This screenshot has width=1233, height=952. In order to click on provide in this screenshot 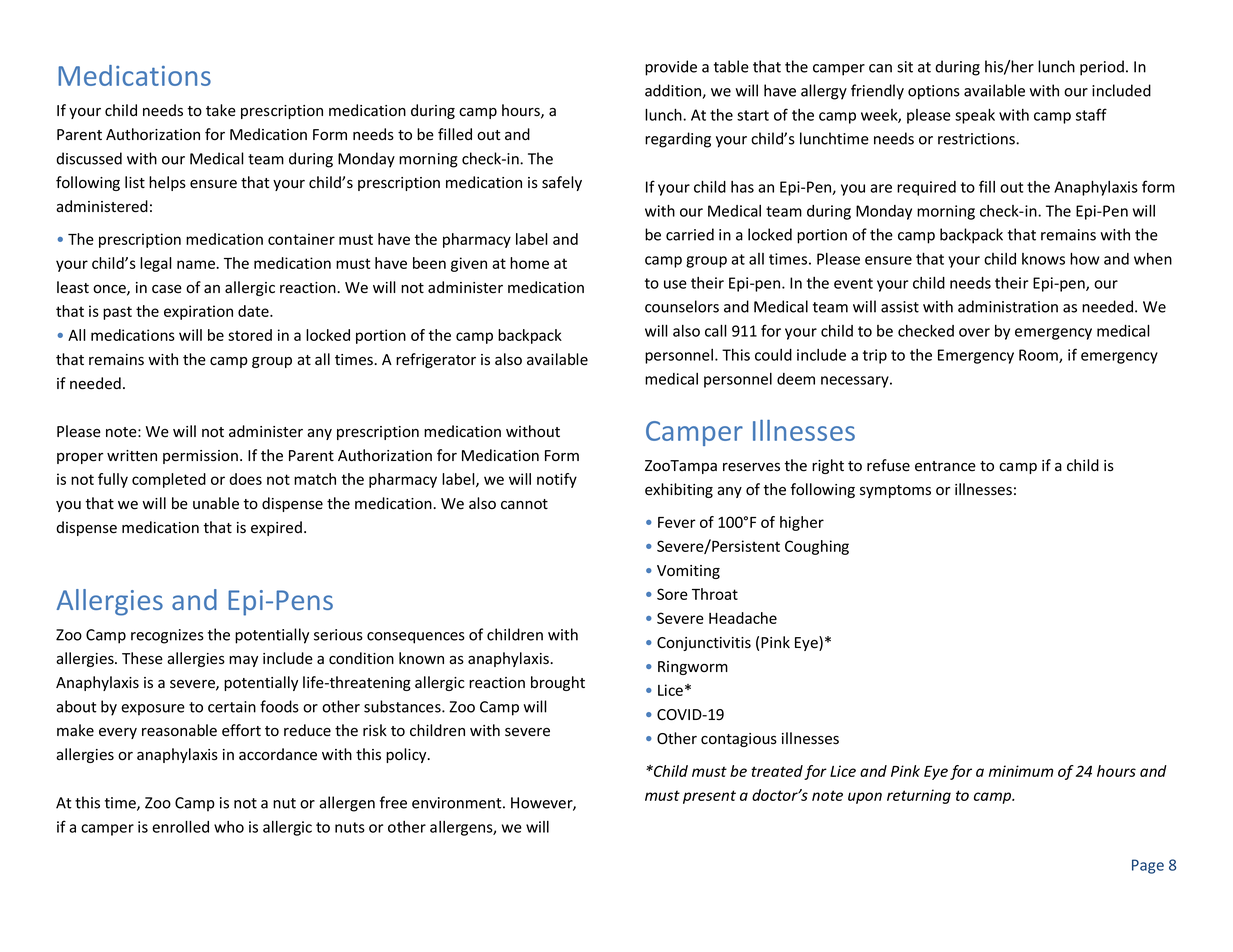, I will do `click(671, 68)`.
